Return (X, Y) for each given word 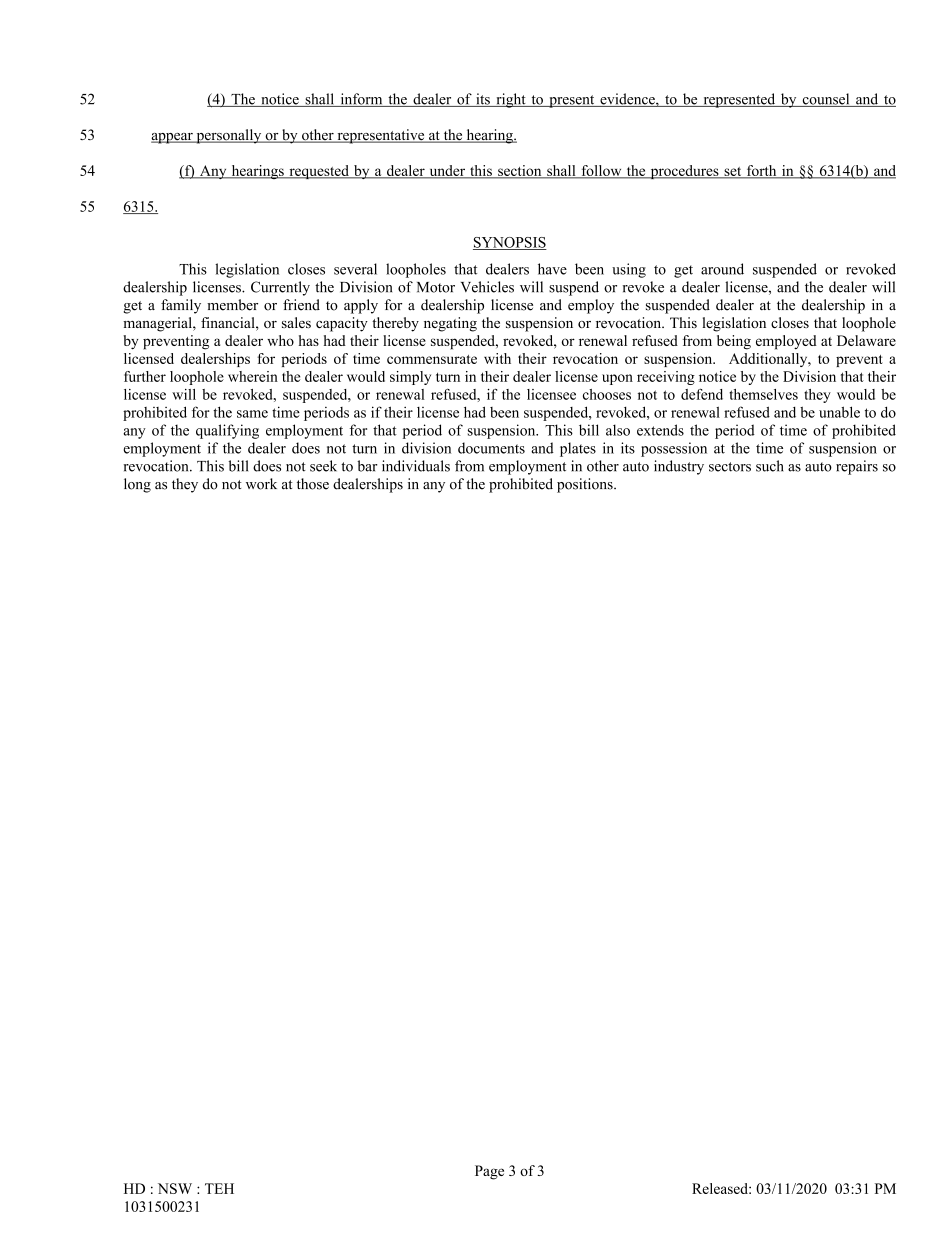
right (511, 100)
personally (229, 136)
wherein (253, 376)
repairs (857, 467)
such (769, 466)
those (313, 484)
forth (761, 171)
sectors (730, 467)
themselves (763, 394)
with (497, 358)
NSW (175, 1188)
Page (489, 1172)
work (261, 484)
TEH (219, 1188)
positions (586, 485)
